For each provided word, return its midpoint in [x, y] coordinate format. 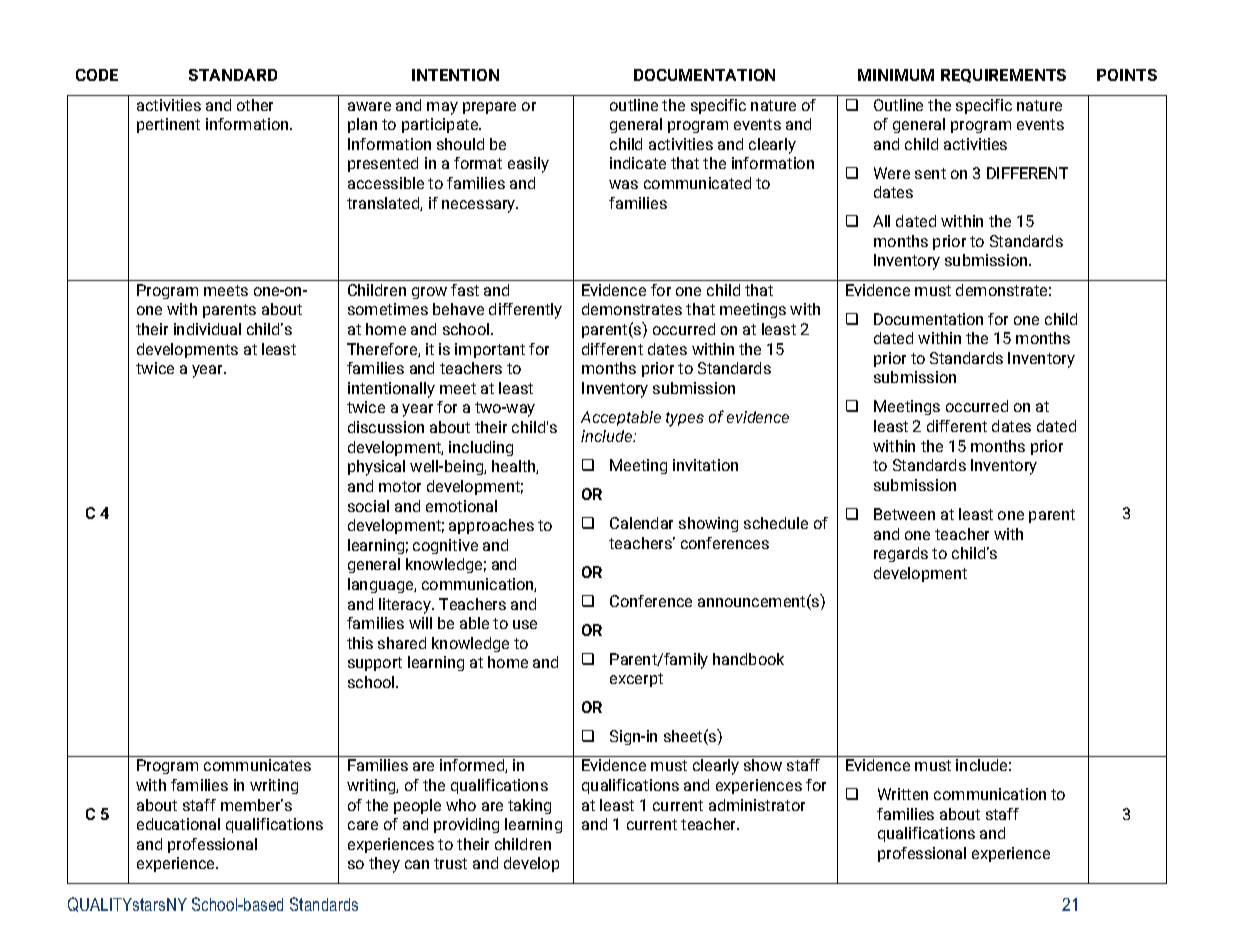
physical [376, 468]
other [255, 105]
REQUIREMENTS [1003, 76]
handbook [748, 659]
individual [207, 329]
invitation [705, 465]
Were [892, 173]
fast [465, 290]
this [360, 643]
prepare [489, 108]
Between [904, 514]
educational [178, 824]
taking [529, 806]
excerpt [636, 680]
